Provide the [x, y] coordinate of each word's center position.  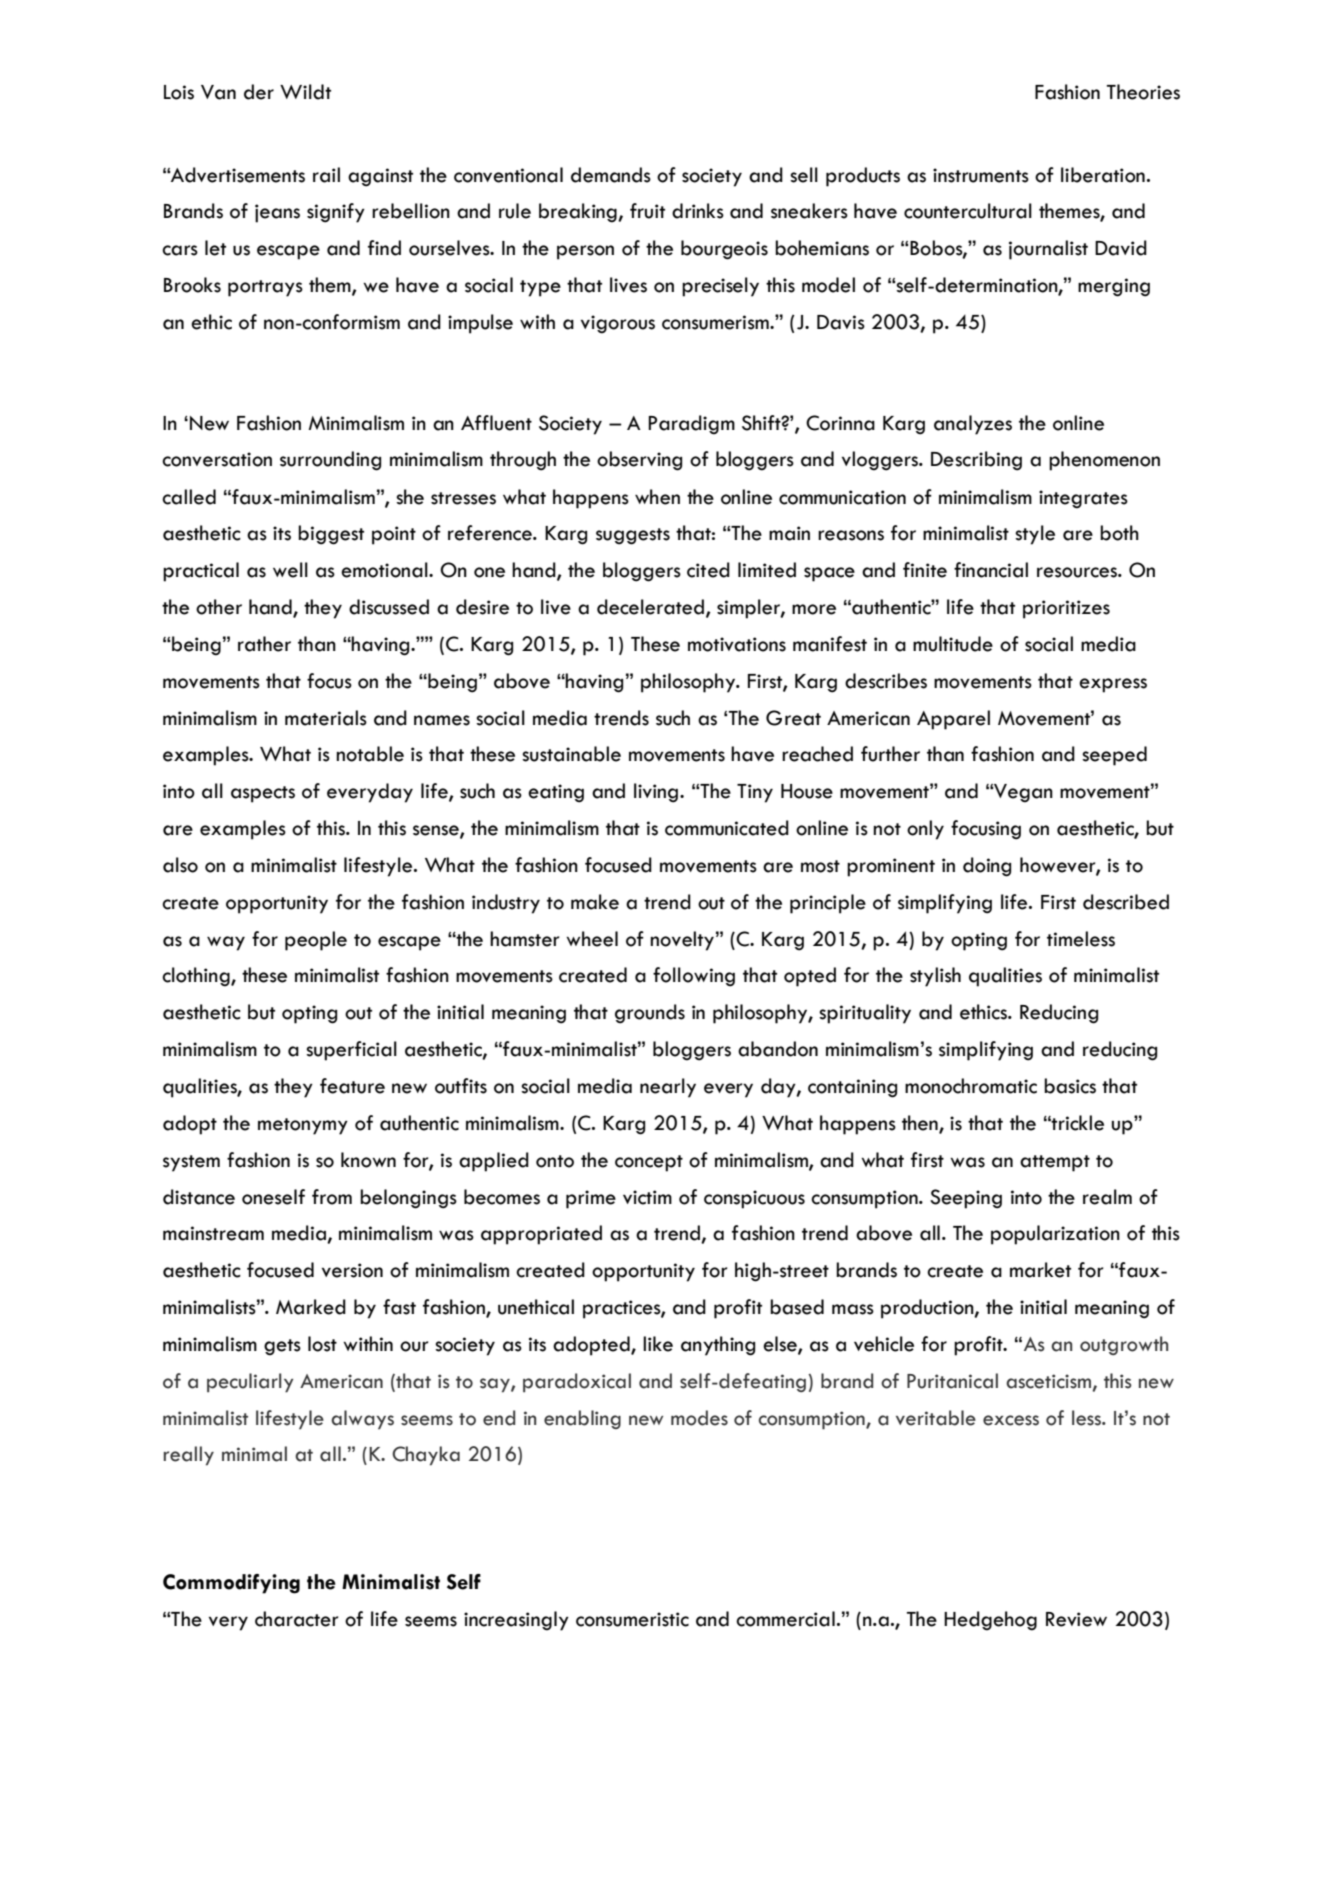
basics [1070, 1086]
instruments [981, 175]
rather [264, 644]
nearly [668, 1088]
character [297, 1619]
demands [611, 175]
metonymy [303, 1126]
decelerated [652, 608]
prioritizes [1066, 609]
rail [326, 175]
